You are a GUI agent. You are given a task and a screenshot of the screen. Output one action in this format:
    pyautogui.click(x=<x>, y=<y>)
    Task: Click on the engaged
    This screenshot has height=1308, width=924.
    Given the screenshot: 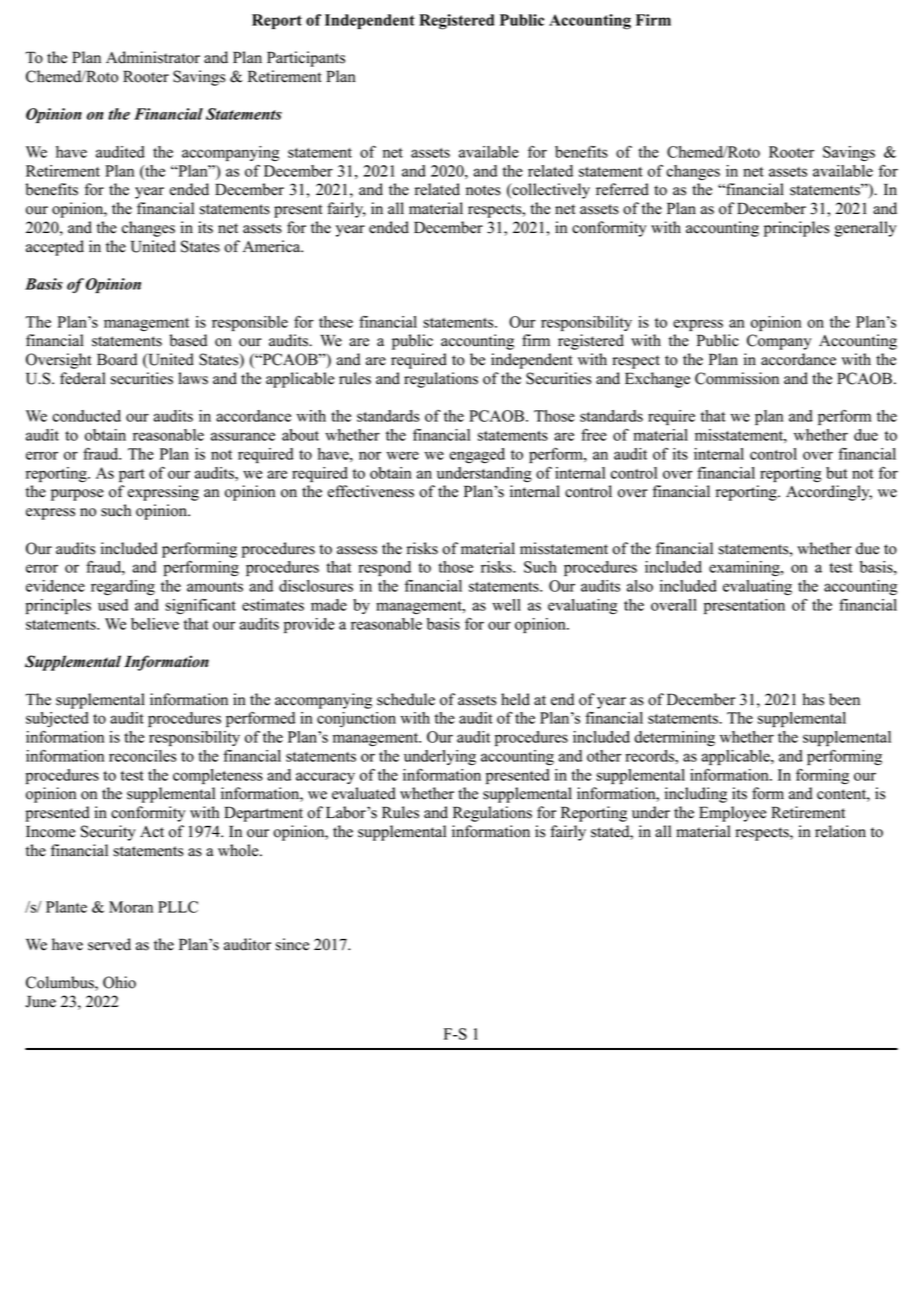 What is the action you would take?
    pyautogui.click(x=477, y=455)
